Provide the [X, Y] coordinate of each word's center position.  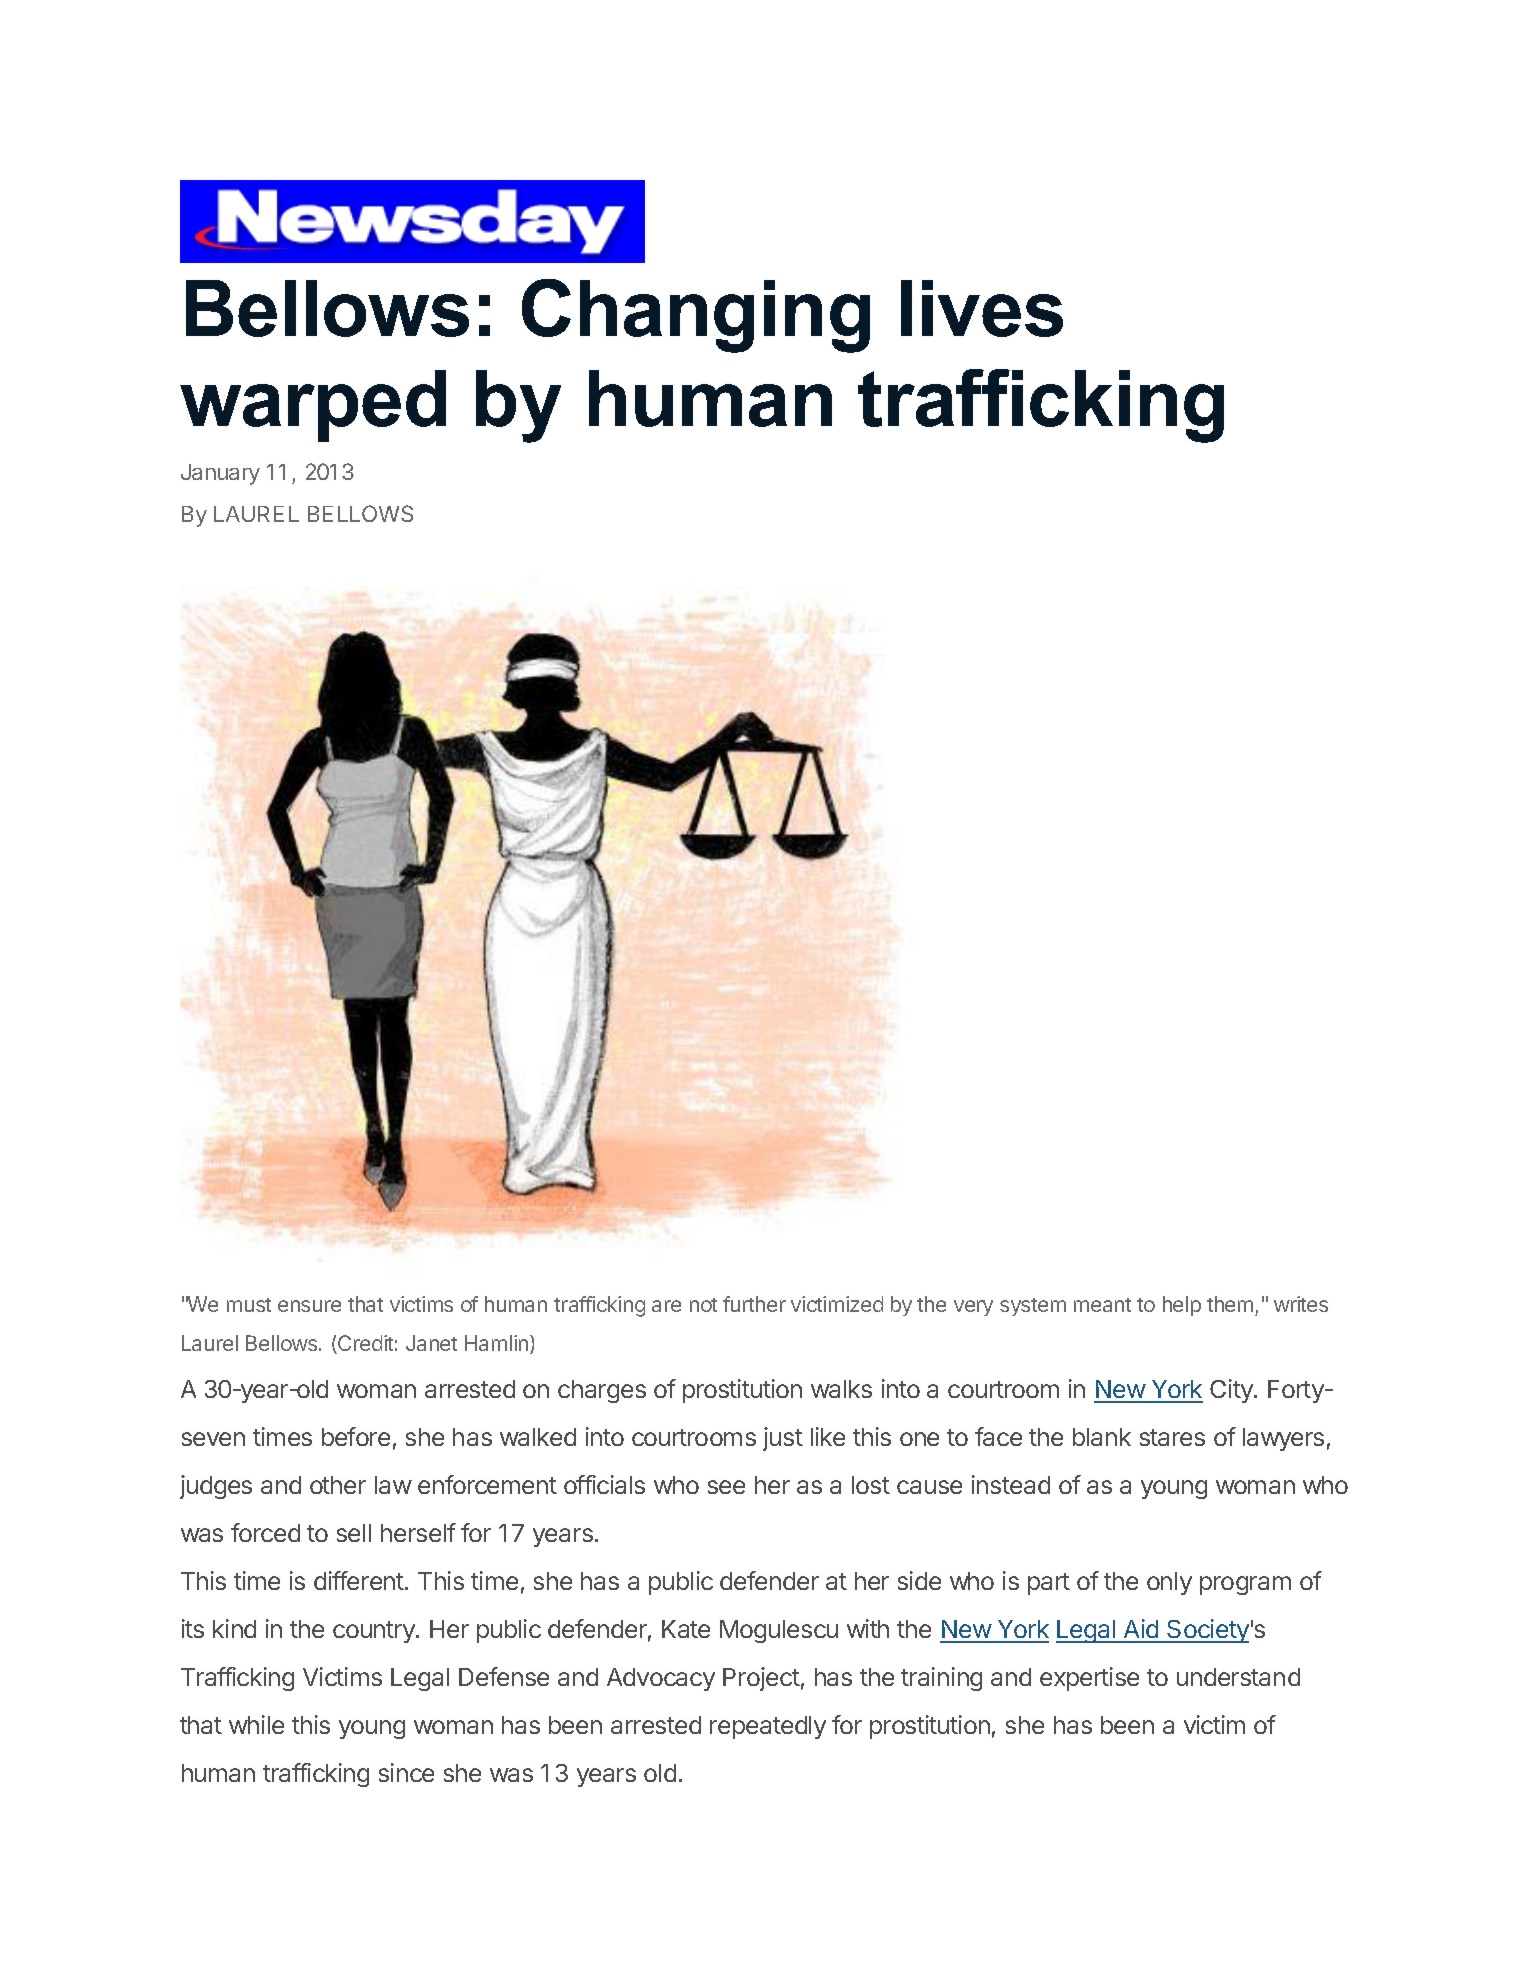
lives [982, 308]
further [754, 1304]
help [1182, 1306]
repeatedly [768, 1727]
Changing [696, 316]
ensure [309, 1306]
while [256, 1724]
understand [1238, 1677]
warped [313, 406]
